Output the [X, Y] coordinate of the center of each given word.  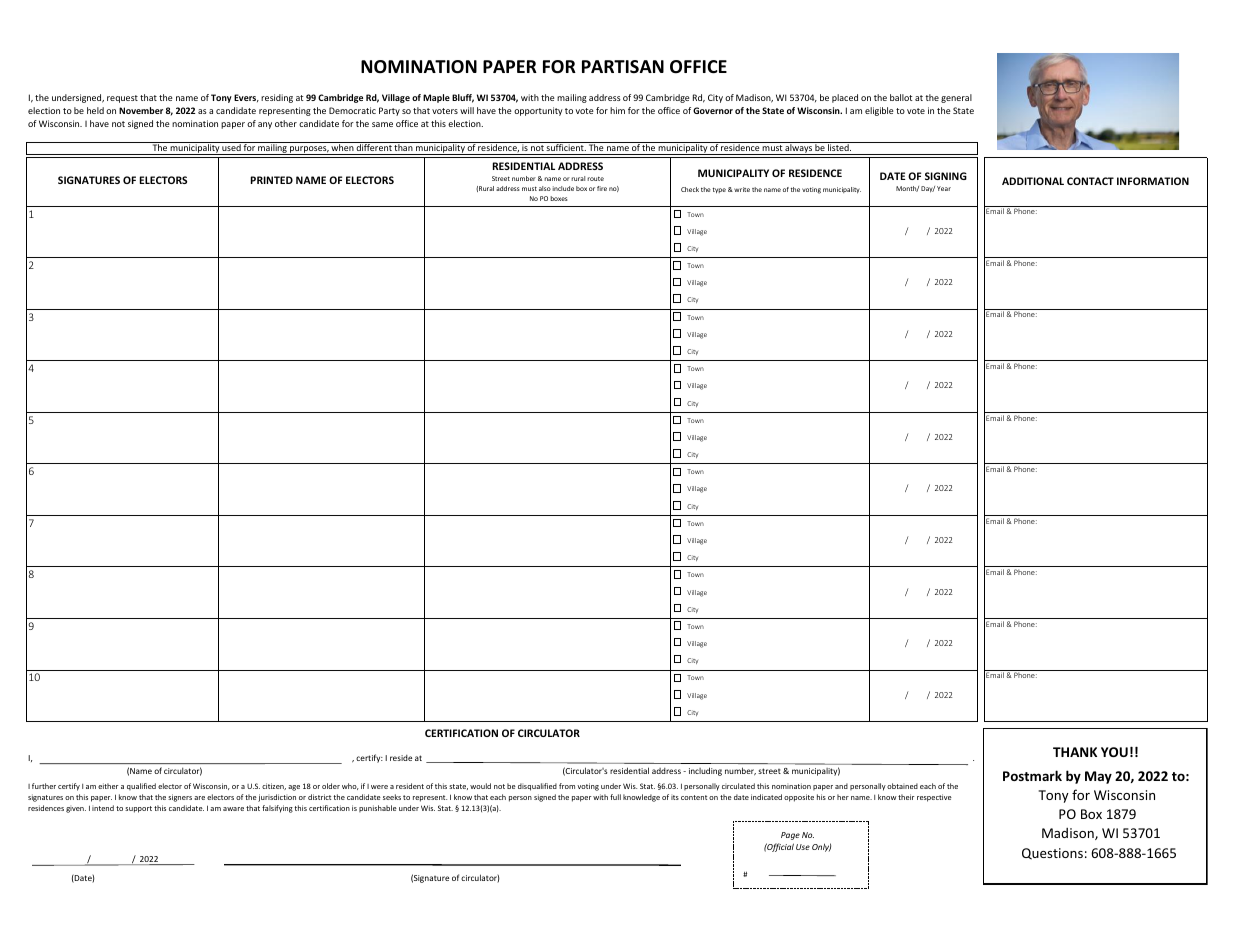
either [108, 786]
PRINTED [272, 180]
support [138, 809]
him [617, 110]
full [615, 797]
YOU [1114, 752]
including [705, 771]
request [122, 99]
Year [944, 188]
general [956, 98]
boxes [559, 198]
